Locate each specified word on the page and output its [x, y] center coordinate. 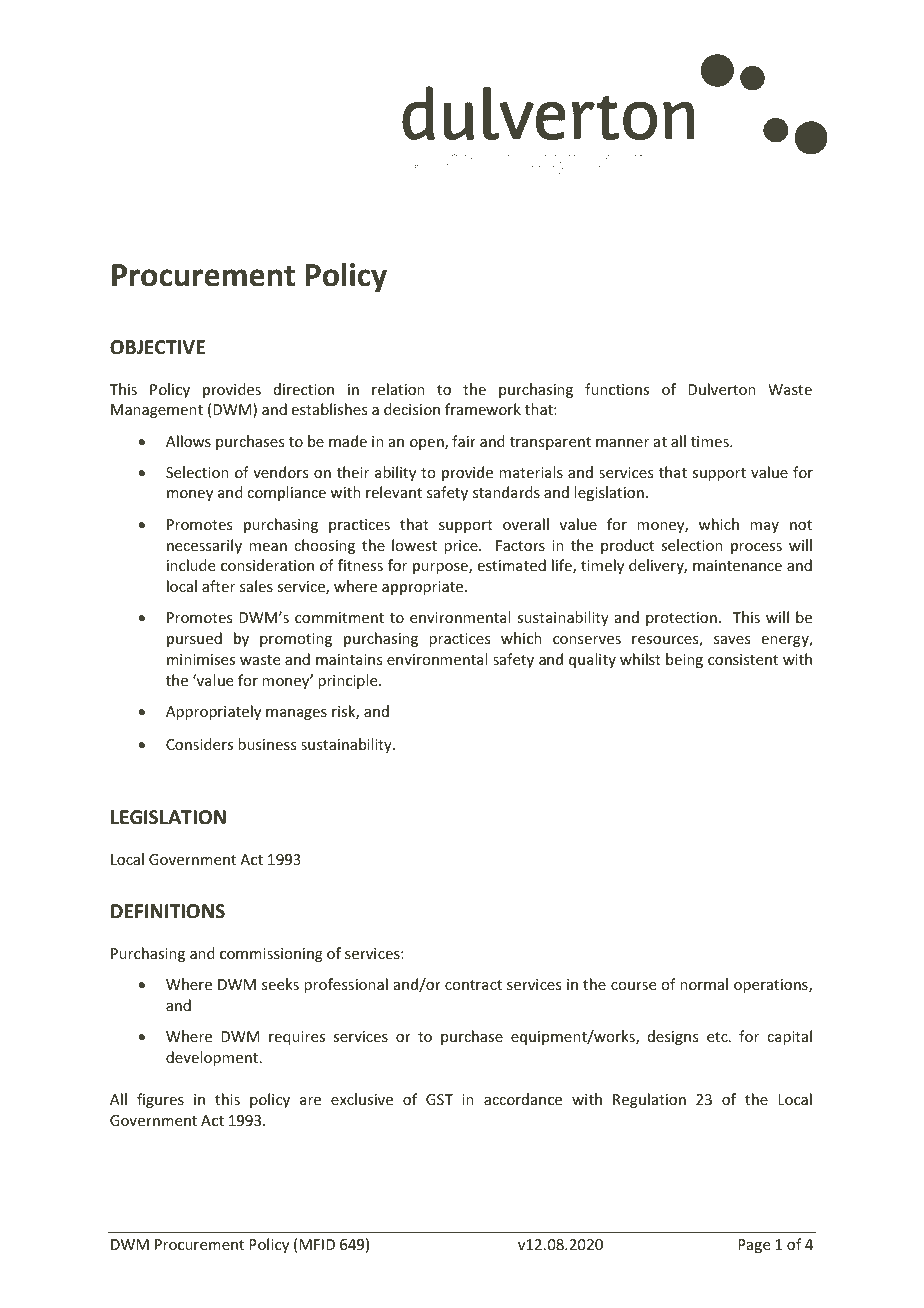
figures [160, 1100]
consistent [743, 659]
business [267, 744]
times [711, 441]
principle [349, 681]
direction [304, 389]
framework [483, 409]
